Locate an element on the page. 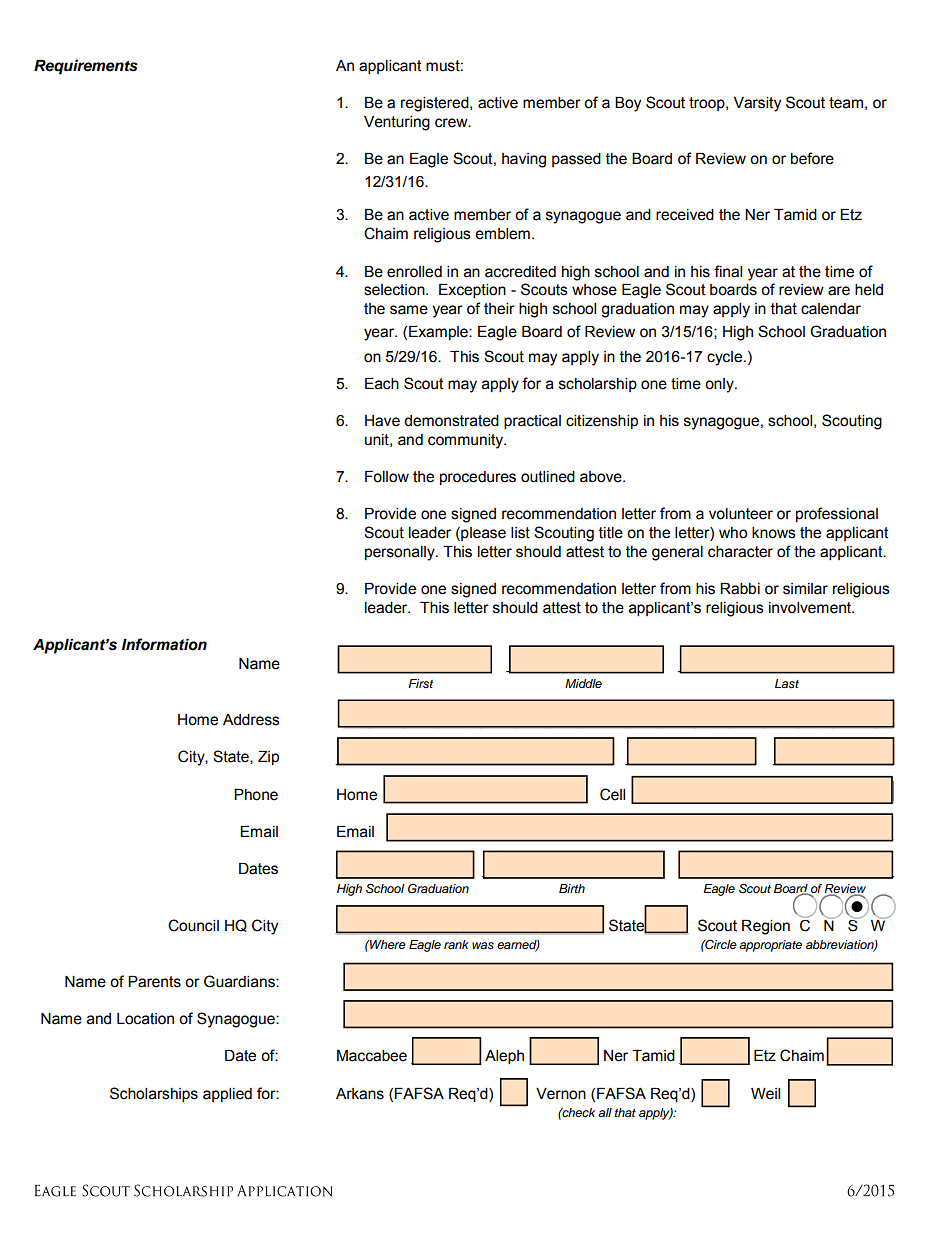  applied is located at coordinates (227, 1095).
